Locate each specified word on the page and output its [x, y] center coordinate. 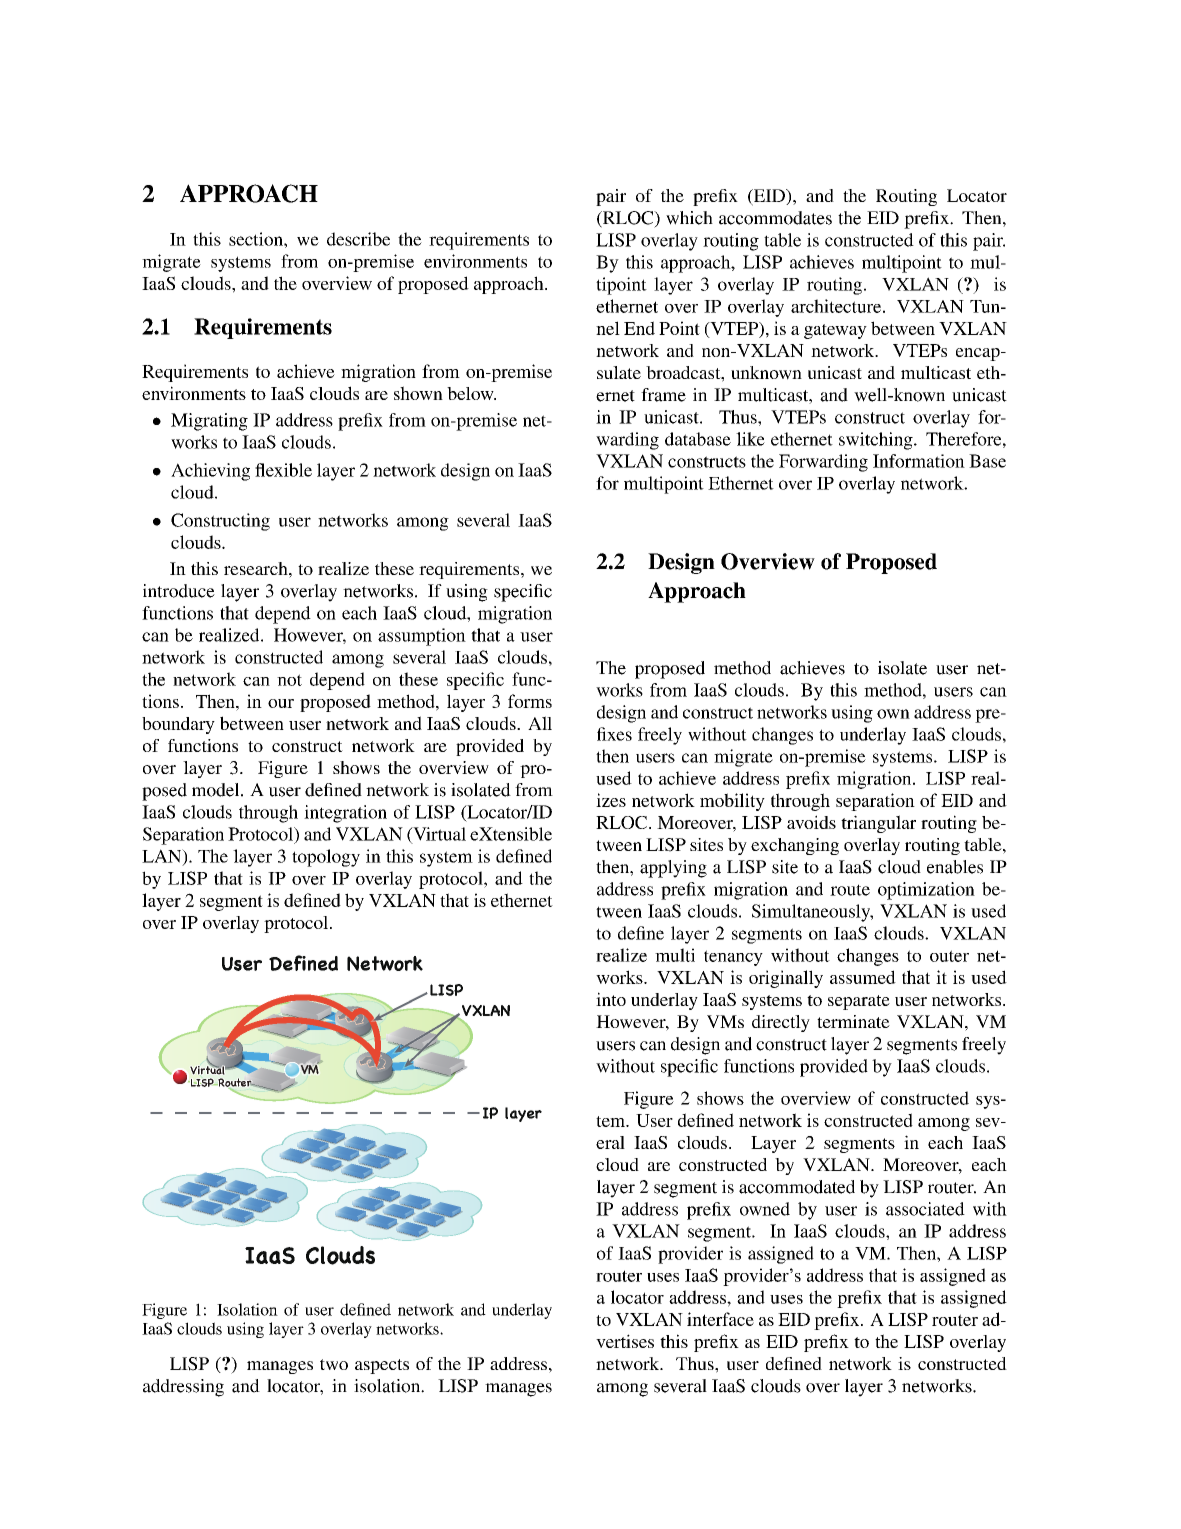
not [289, 680]
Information [919, 461]
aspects [382, 1366]
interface [720, 1319]
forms [530, 701]
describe [358, 239]
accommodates [775, 218]
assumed [863, 977]
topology [326, 858]
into [611, 999]
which [689, 218]
